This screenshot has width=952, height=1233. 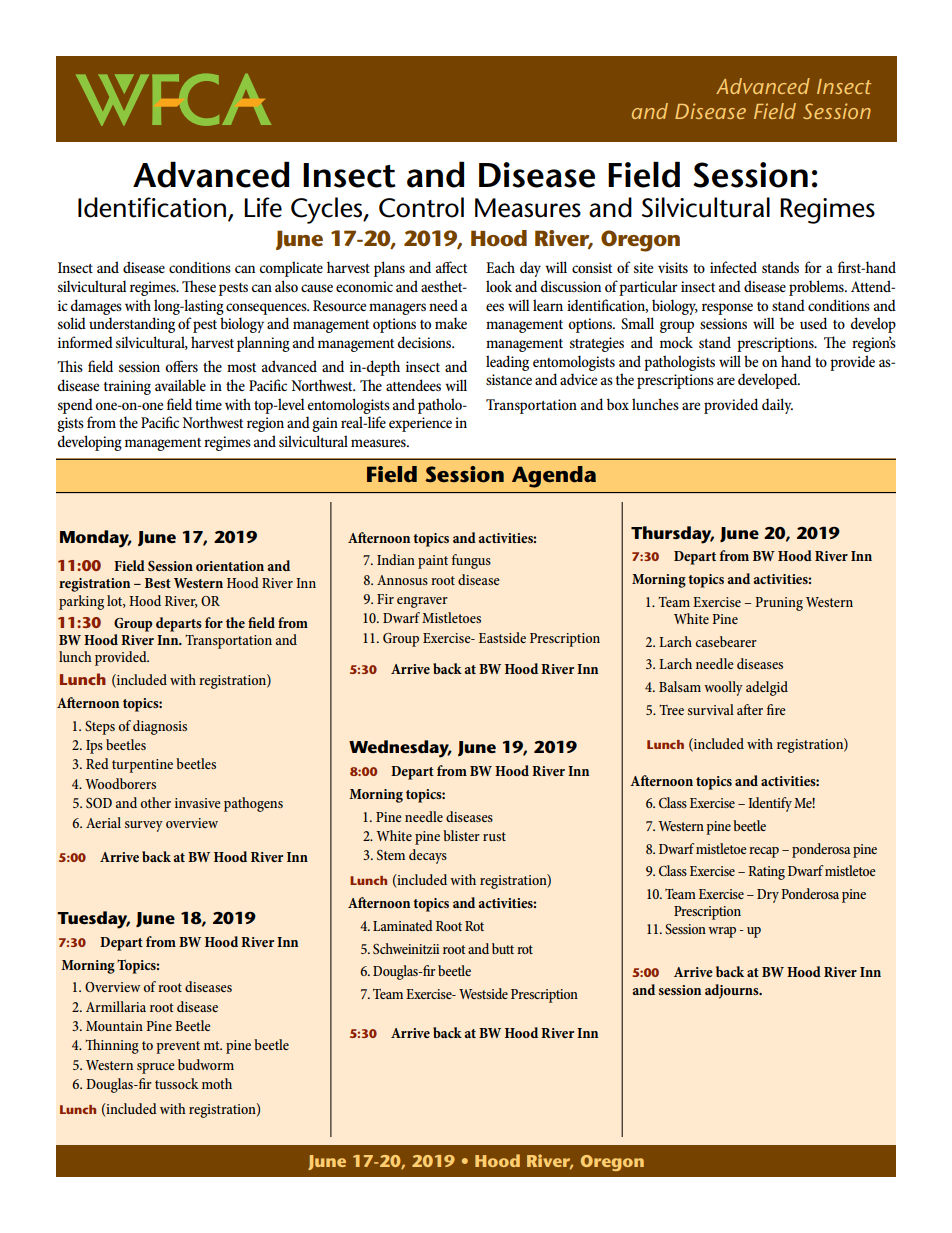 I want to click on These, so click(x=199, y=286).
